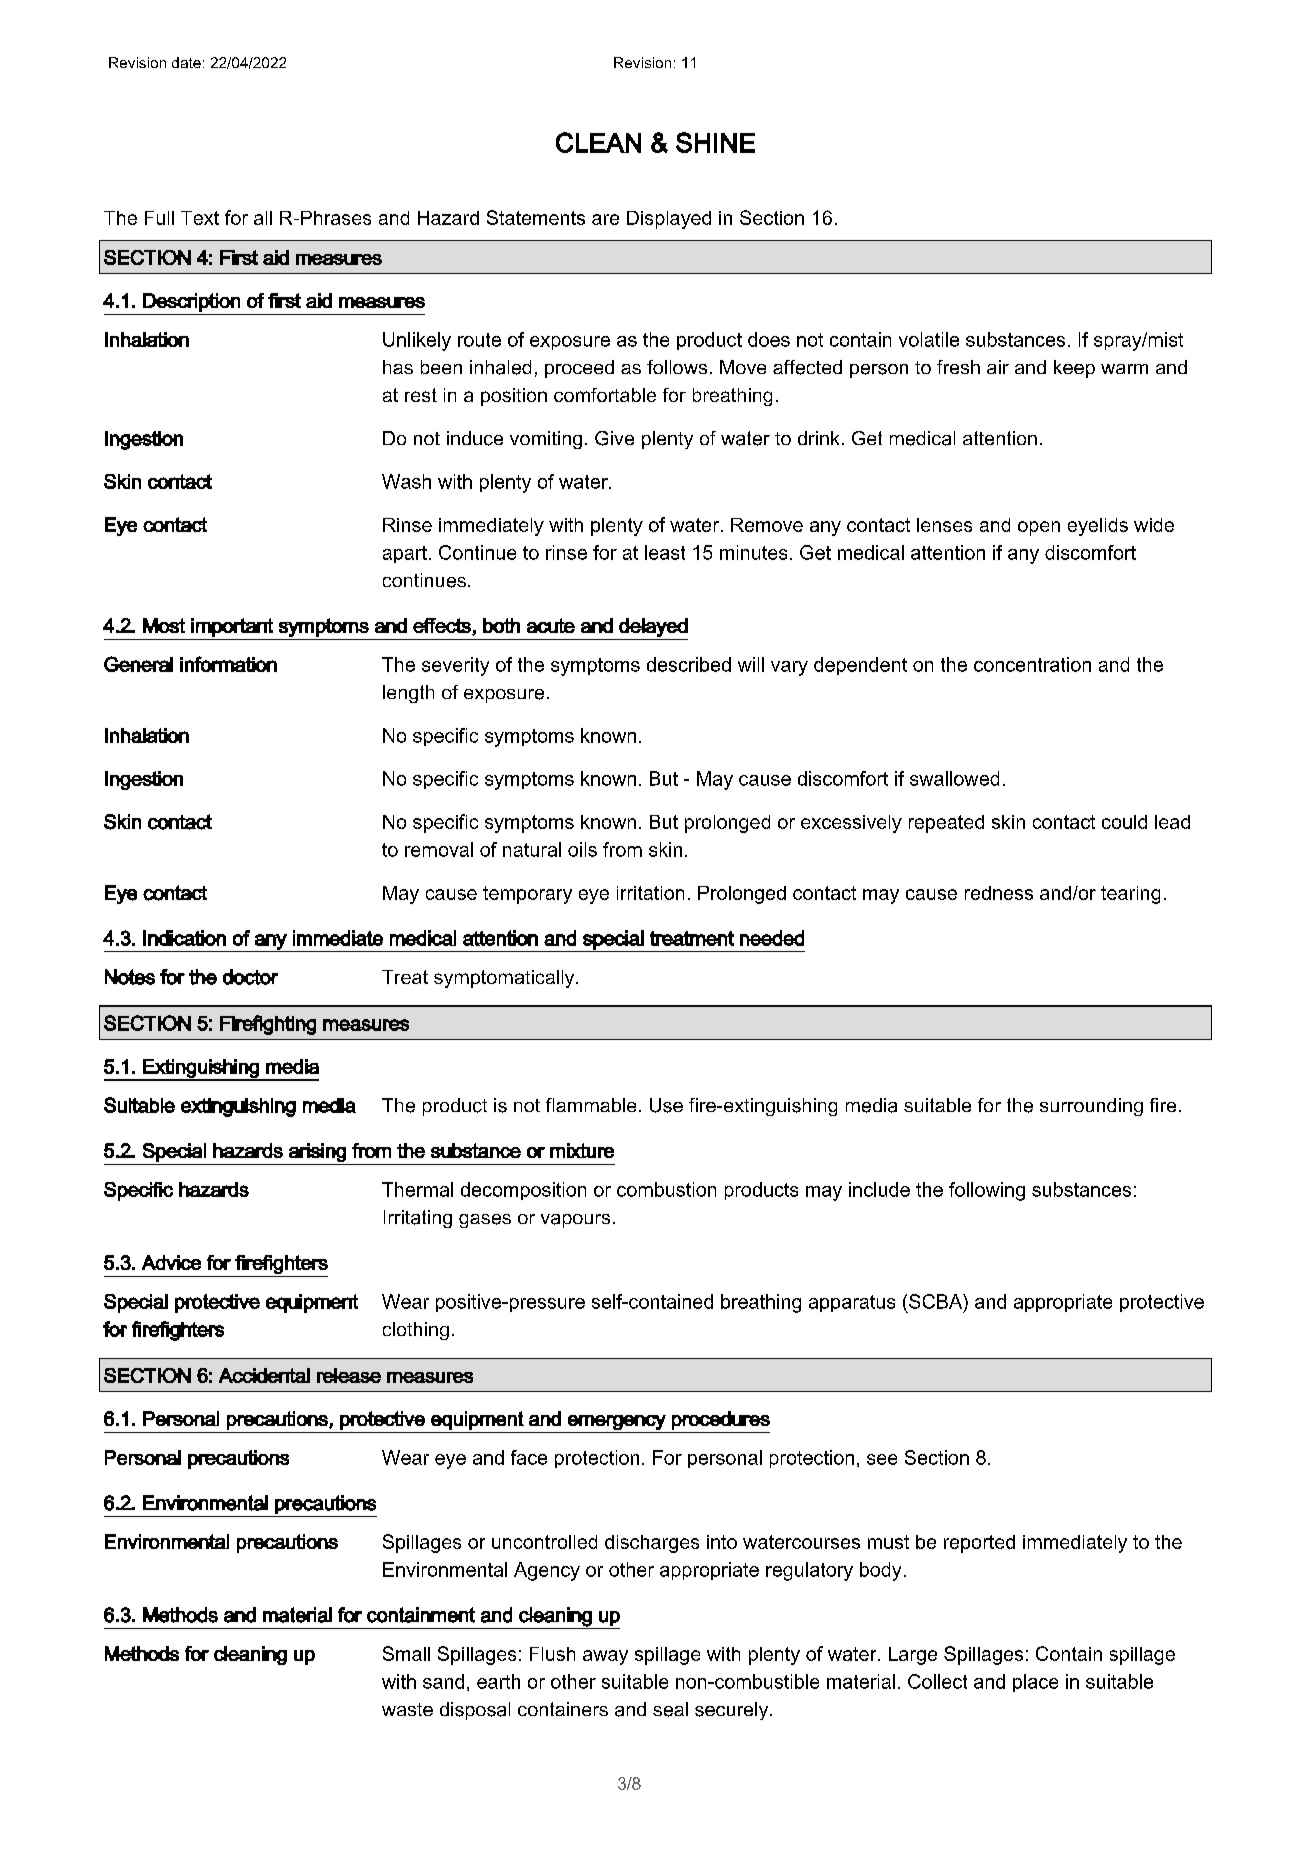 This screenshot has height=1856, width=1311. I want to click on SHINE, so click(715, 142).
